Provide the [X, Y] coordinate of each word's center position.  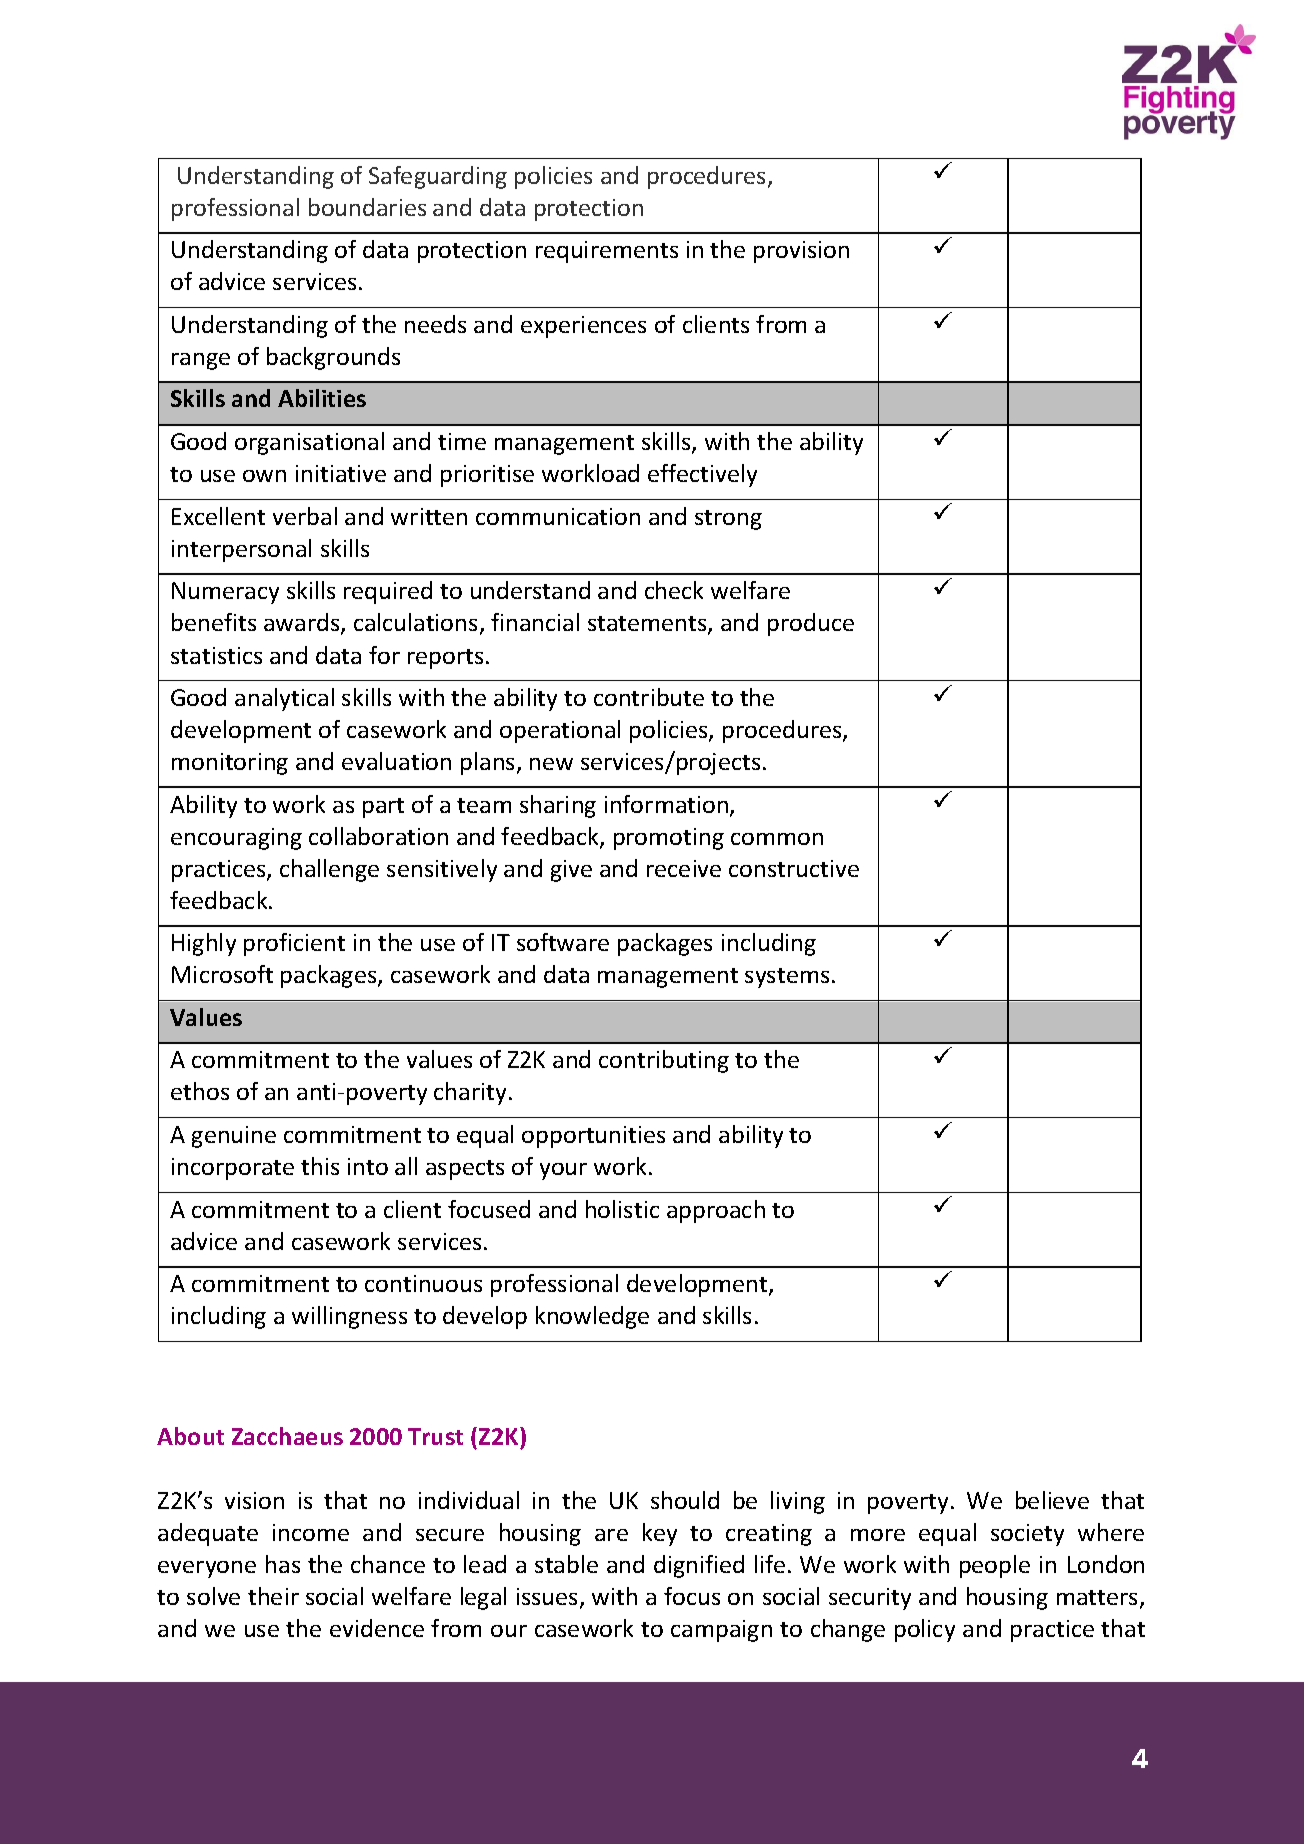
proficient [294, 944]
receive [684, 868]
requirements [607, 252]
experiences [583, 327]
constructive [794, 868]
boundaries [367, 207]
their [273, 1596]
